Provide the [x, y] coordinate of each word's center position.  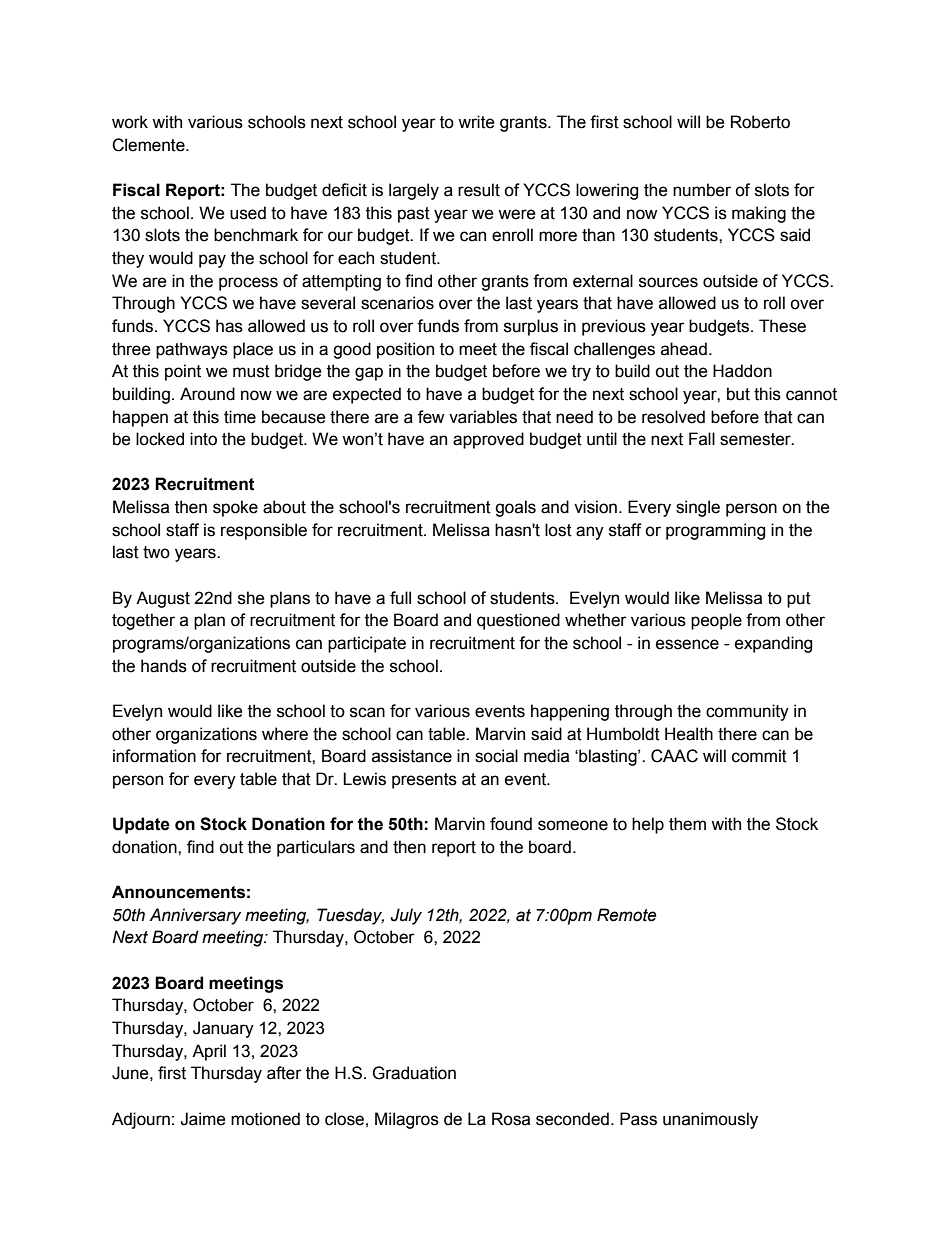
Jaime [203, 1119]
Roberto [760, 122]
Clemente [149, 145]
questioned [518, 621]
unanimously [710, 1120]
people [716, 621]
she [251, 598]
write [476, 122]
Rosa [511, 1119]
